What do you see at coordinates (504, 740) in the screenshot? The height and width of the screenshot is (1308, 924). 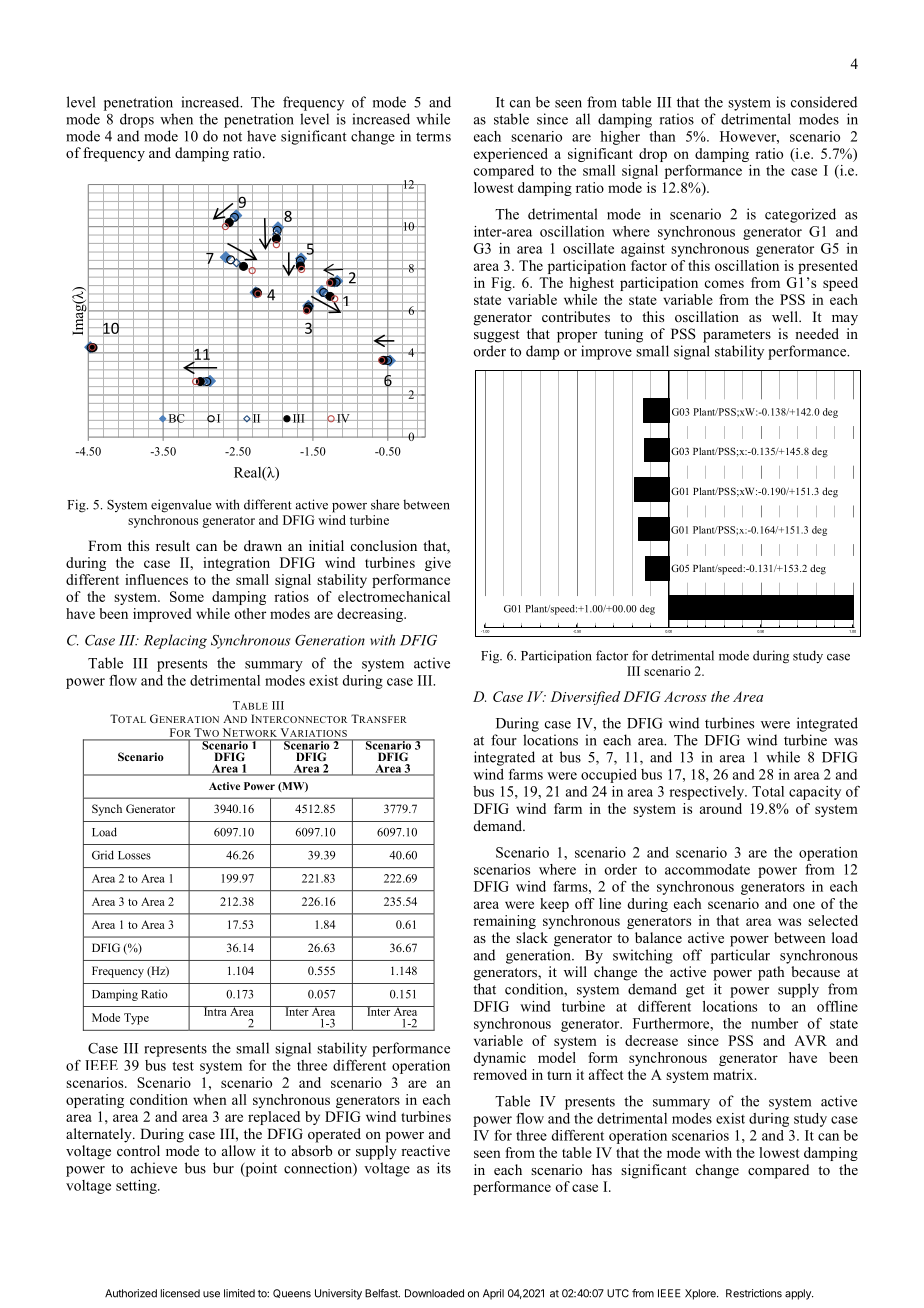 I see `four` at bounding box center [504, 740].
